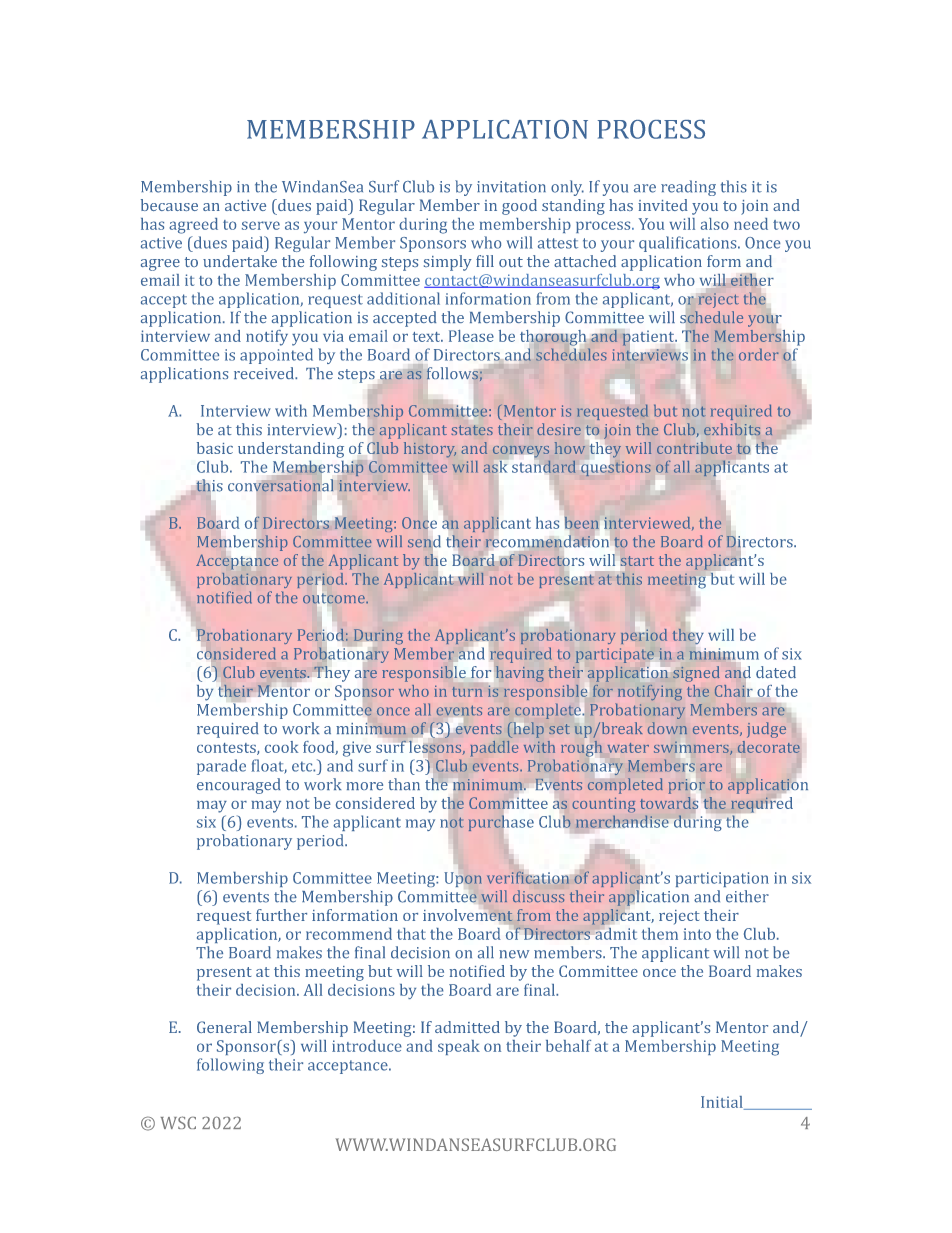  I want to click on exhibits, so click(732, 429).
